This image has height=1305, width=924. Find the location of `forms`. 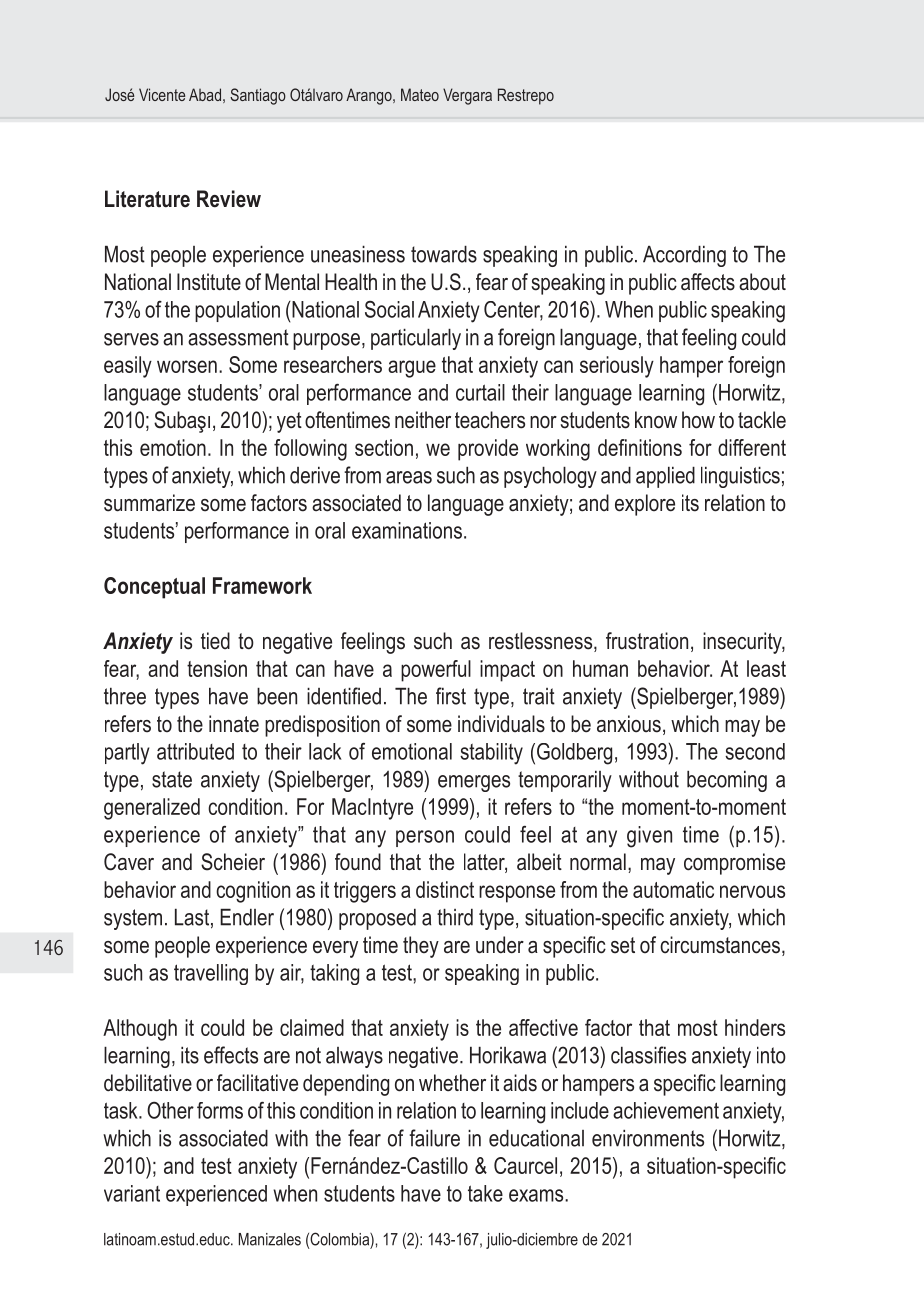

forms is located at coordinates (220, 1110).
